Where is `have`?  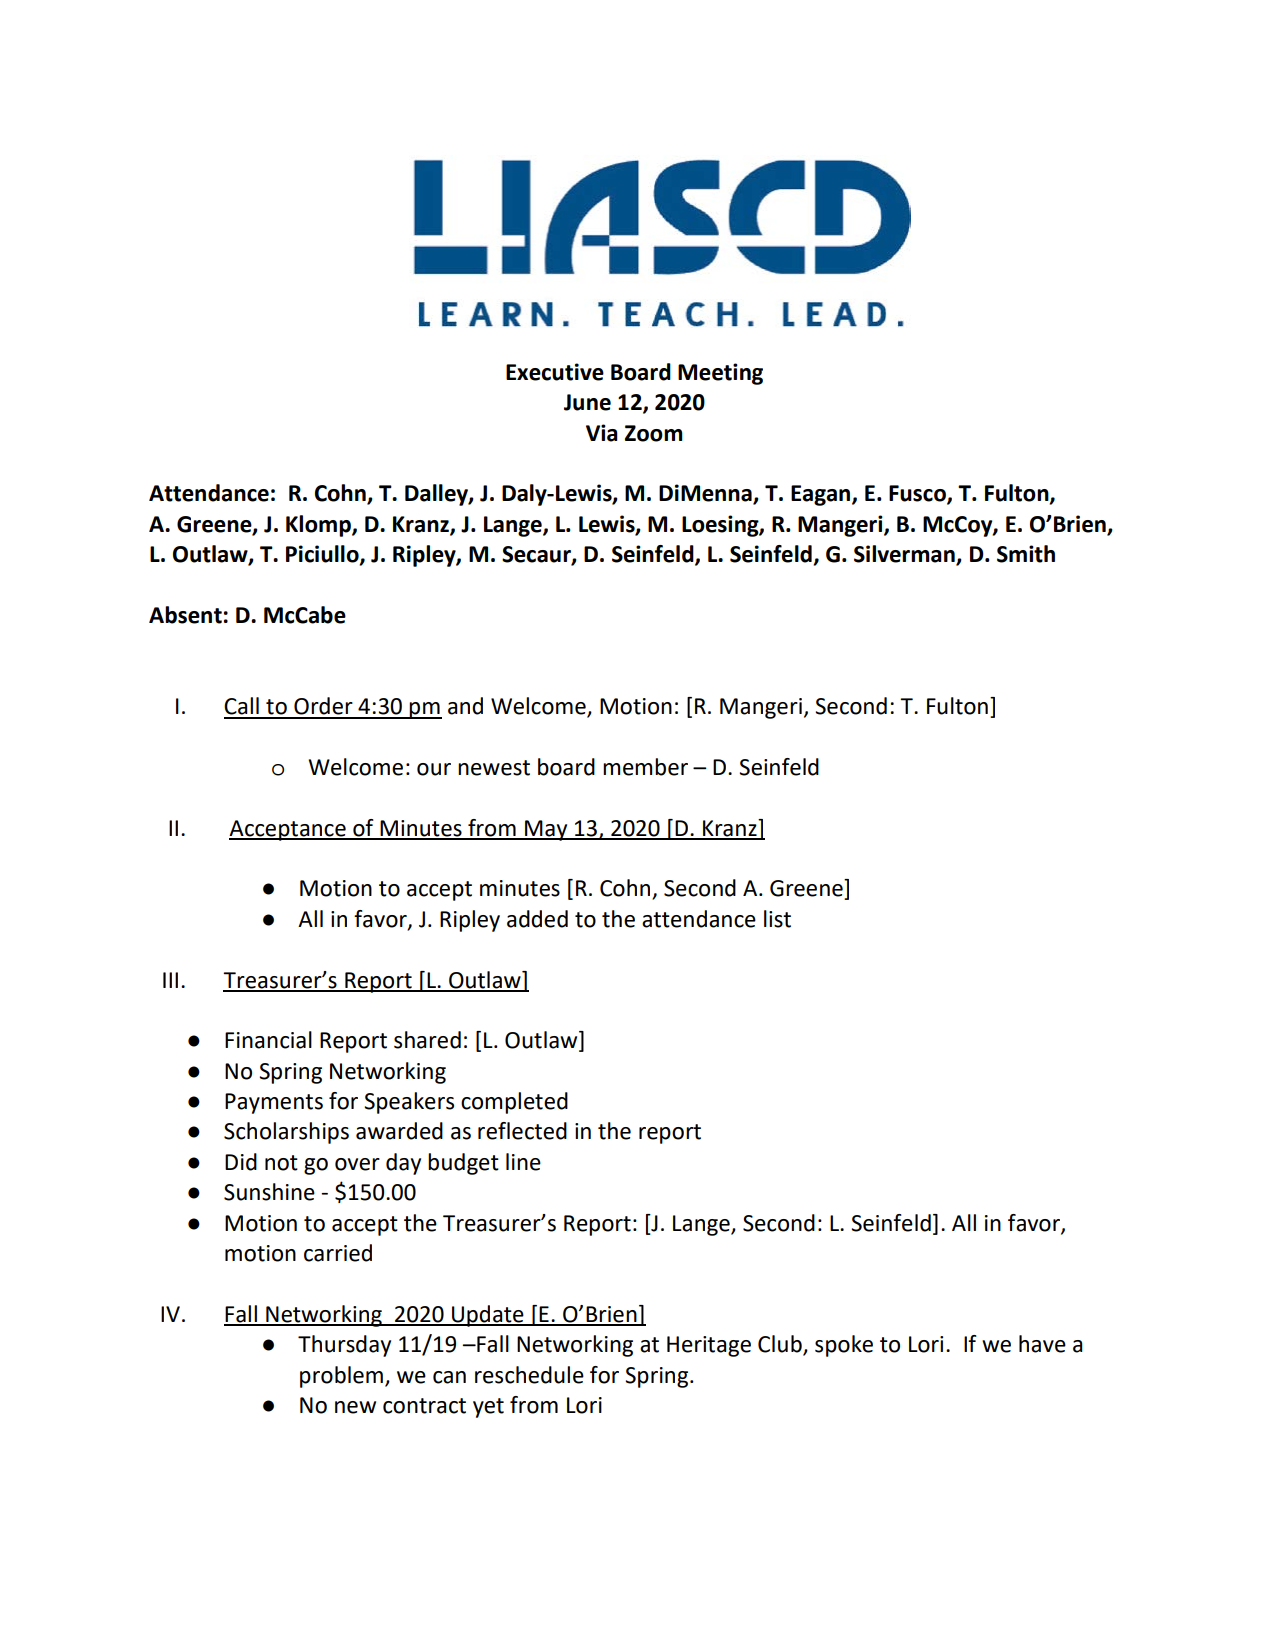
have is located at coordinates (1042, 1344).
